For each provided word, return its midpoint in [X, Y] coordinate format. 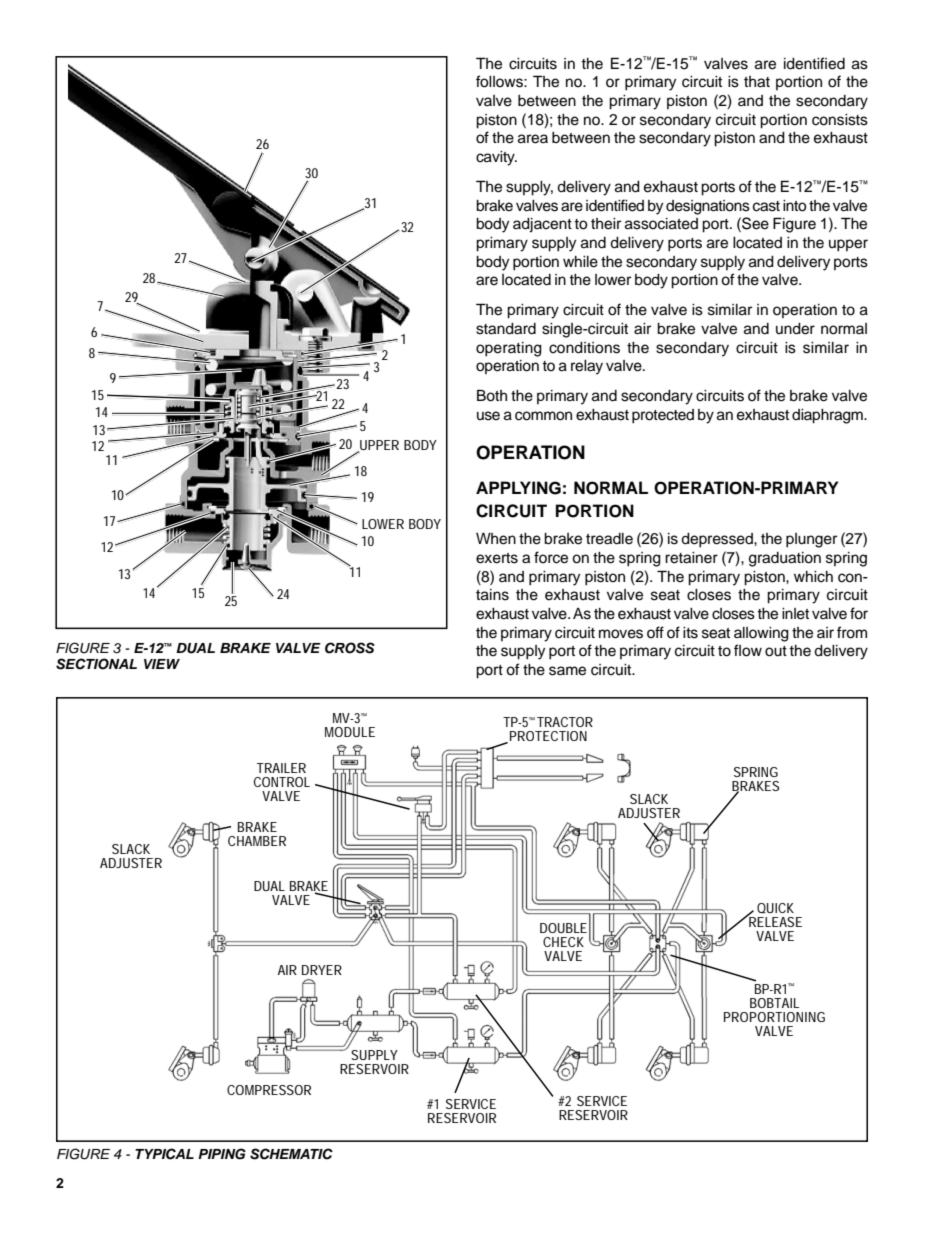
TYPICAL [164, 1154]
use [488, 416]
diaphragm [828, 416]
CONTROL [282, 782]
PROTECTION [548, 736]
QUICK [775, 908]
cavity [496, 158]
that [757, 82]
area [533, 139]
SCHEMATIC [291, 1154]
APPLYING [518, 488]
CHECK [563, 942]
